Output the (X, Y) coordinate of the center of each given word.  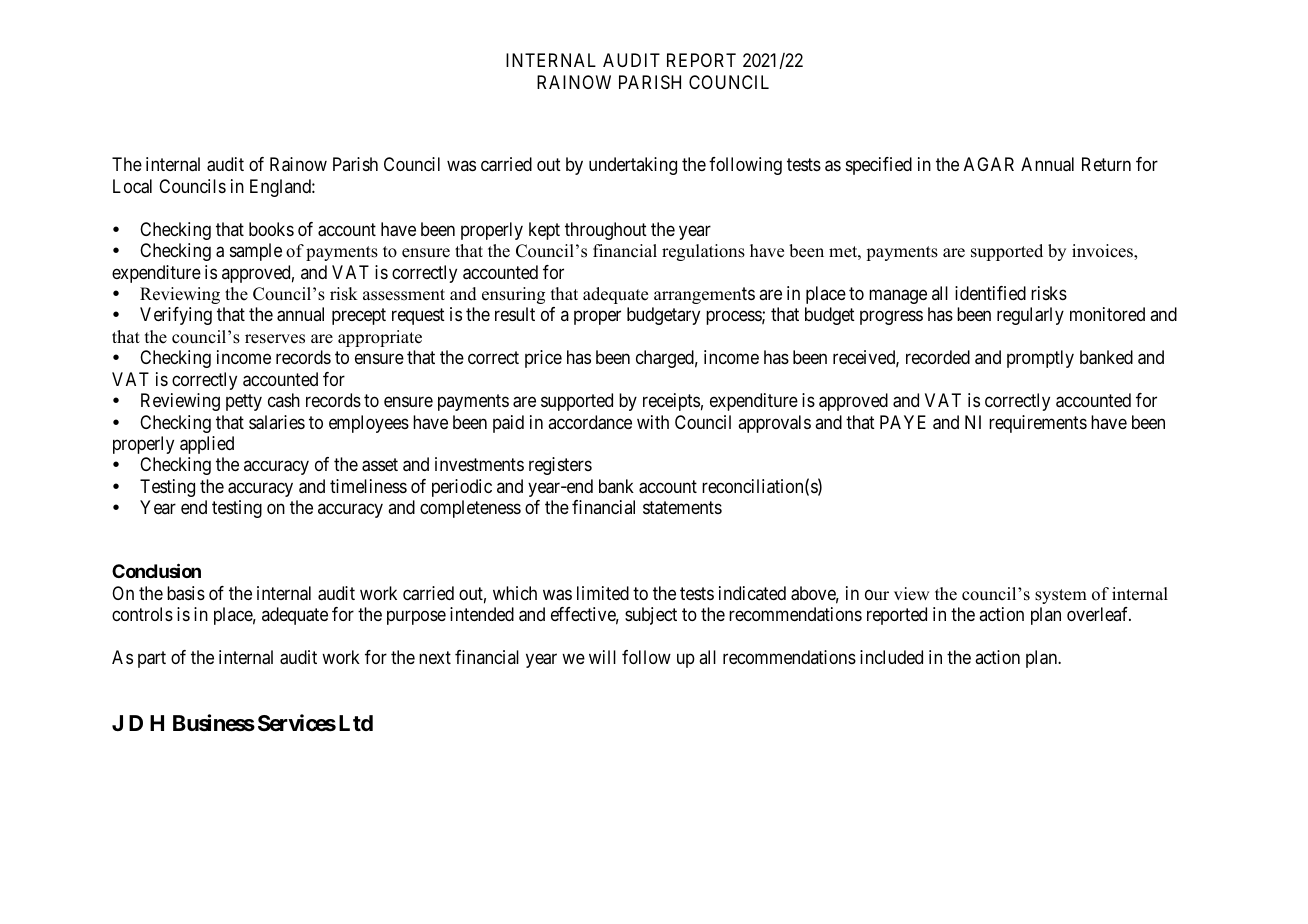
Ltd (356, 723)
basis (186, 593)
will (602, 657)
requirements (1038, 424)
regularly (1030, 316)
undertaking (633, 166)
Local (132, 186)
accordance (590, 422)
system (1061, 596)
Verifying (176, 316)
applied (207, 445)
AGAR (989, 164)
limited (603, 593)
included (891, 657)
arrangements (704, 295)
